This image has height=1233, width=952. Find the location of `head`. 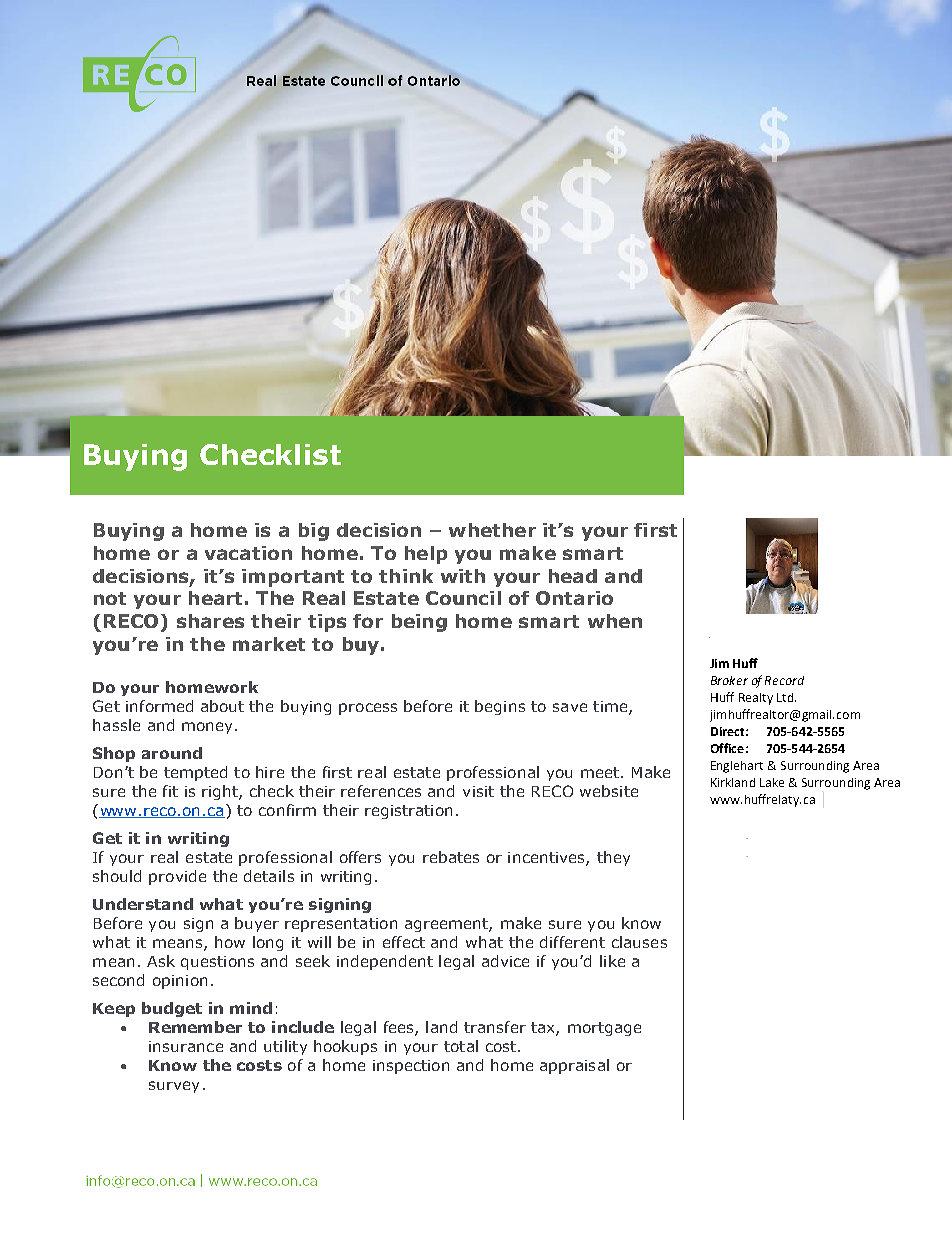

head is located at coordinates (573, 576).
